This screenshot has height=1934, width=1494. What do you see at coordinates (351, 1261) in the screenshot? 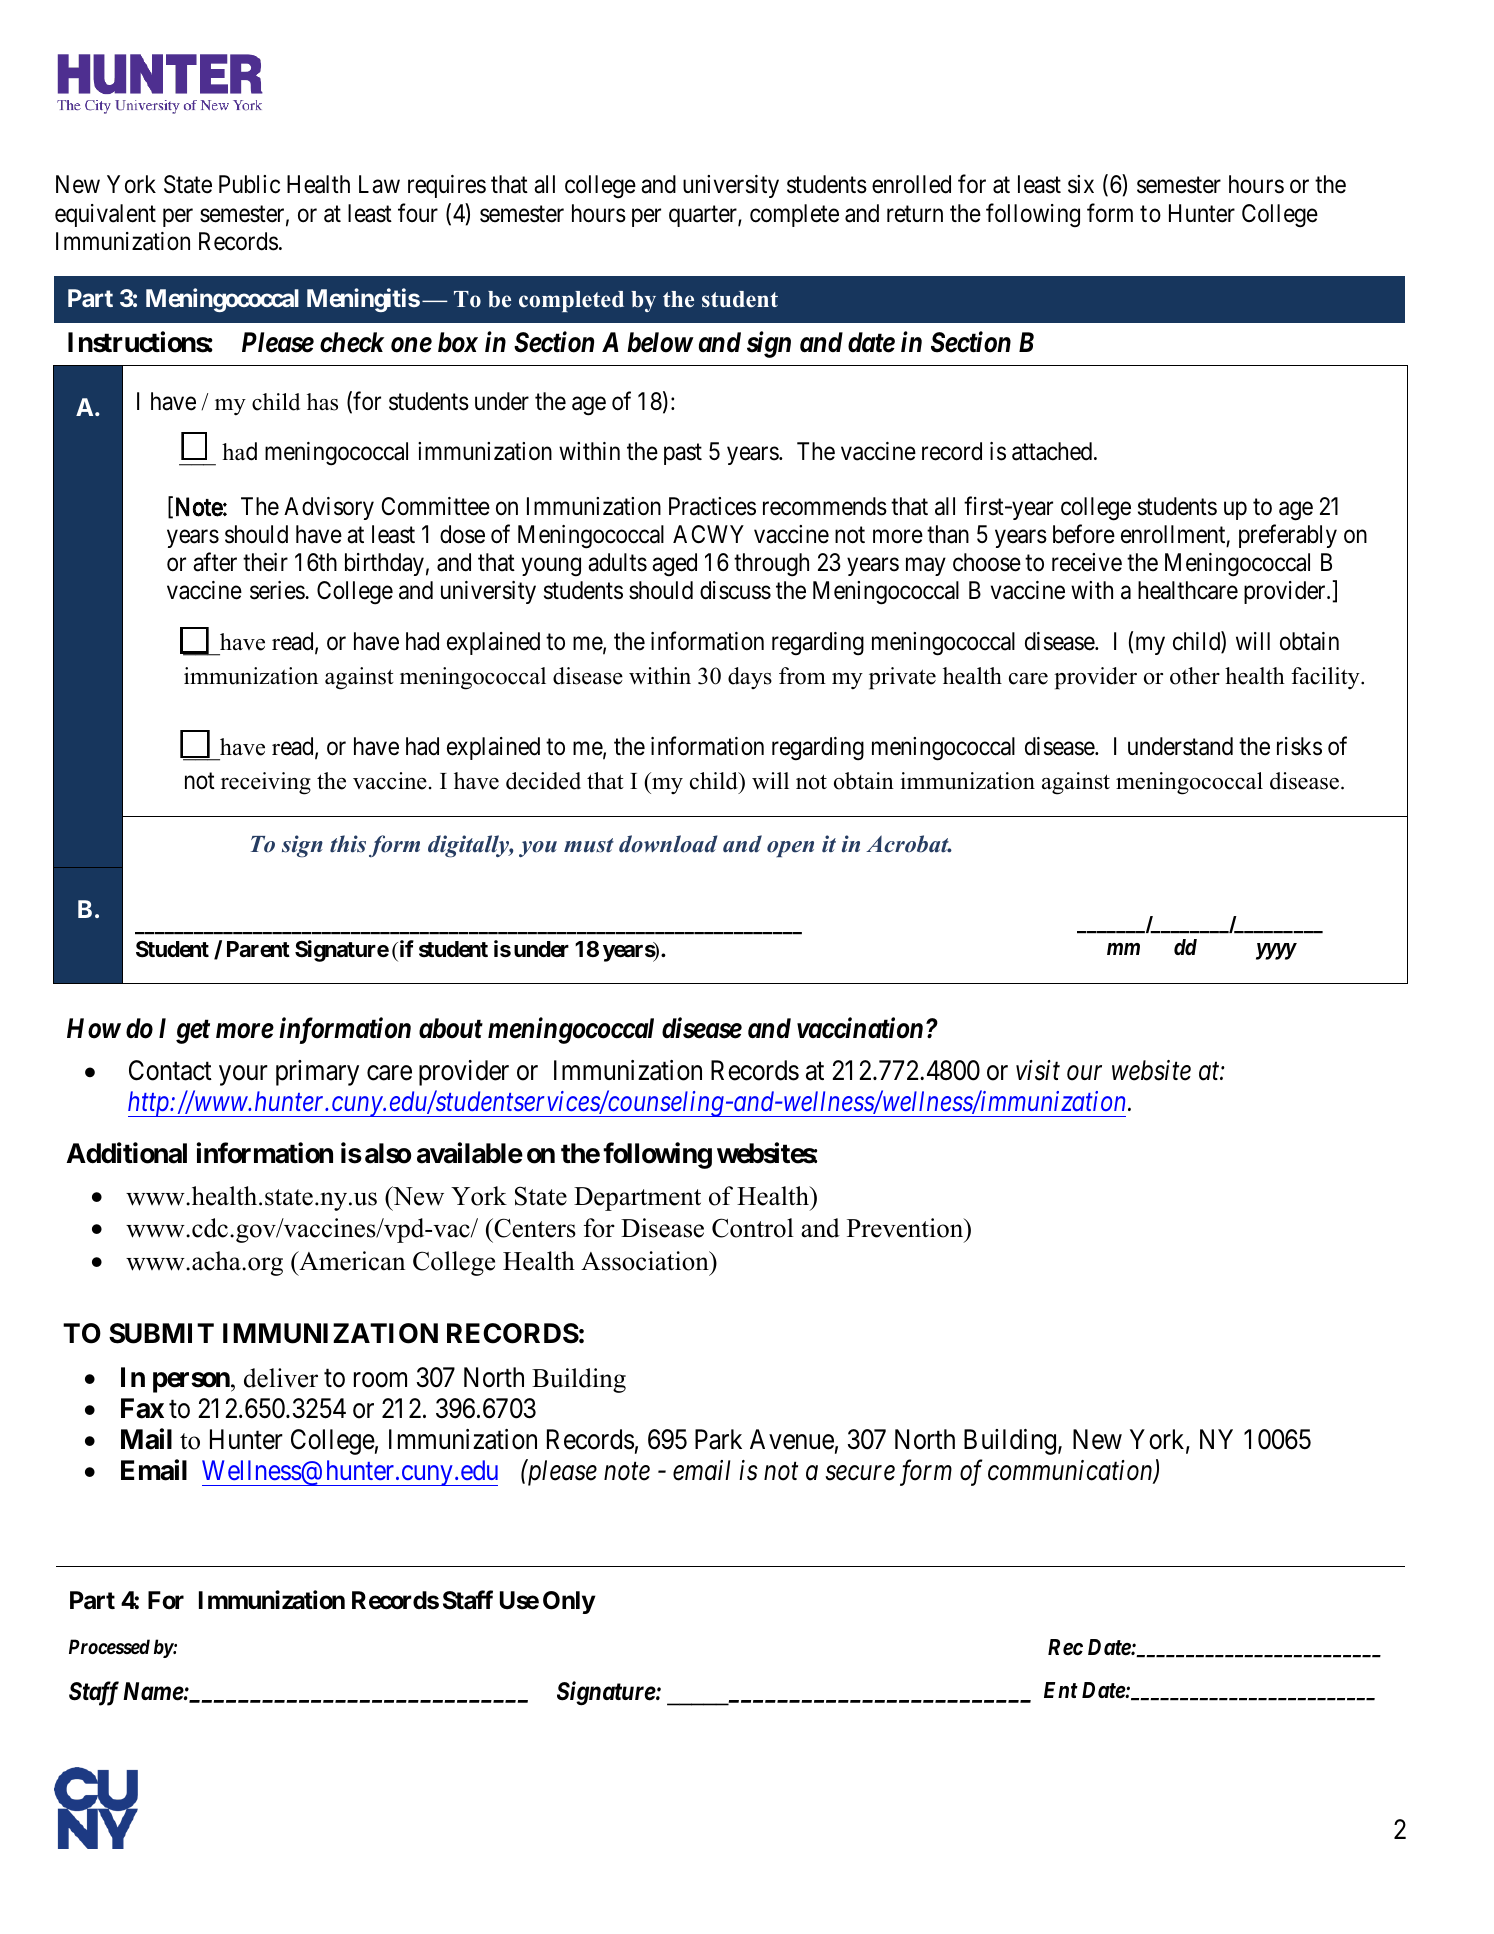
I see `American` at bounding box center [351, 1261].
